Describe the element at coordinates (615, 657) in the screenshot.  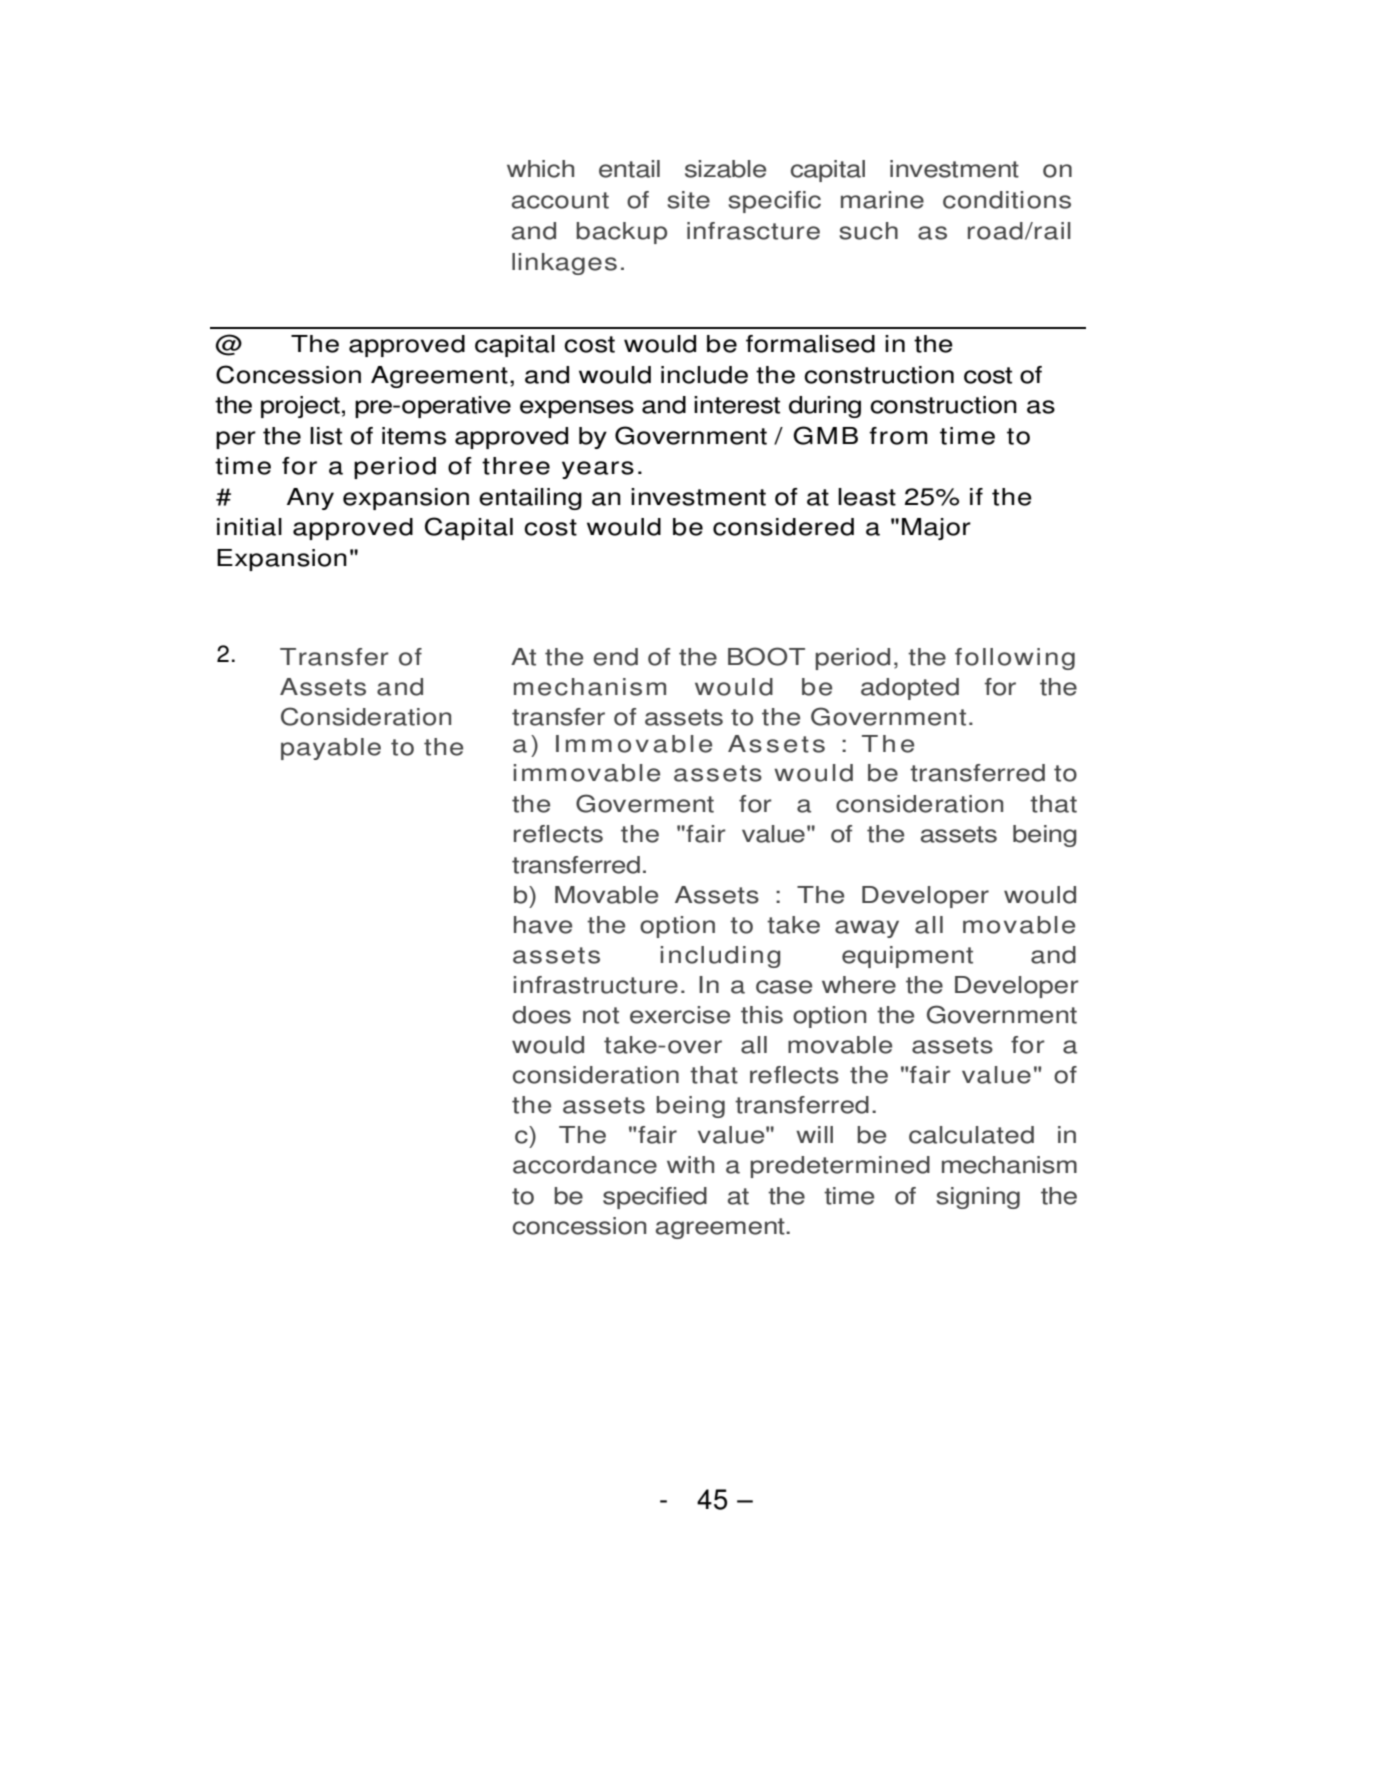
I see `end` at that location.
